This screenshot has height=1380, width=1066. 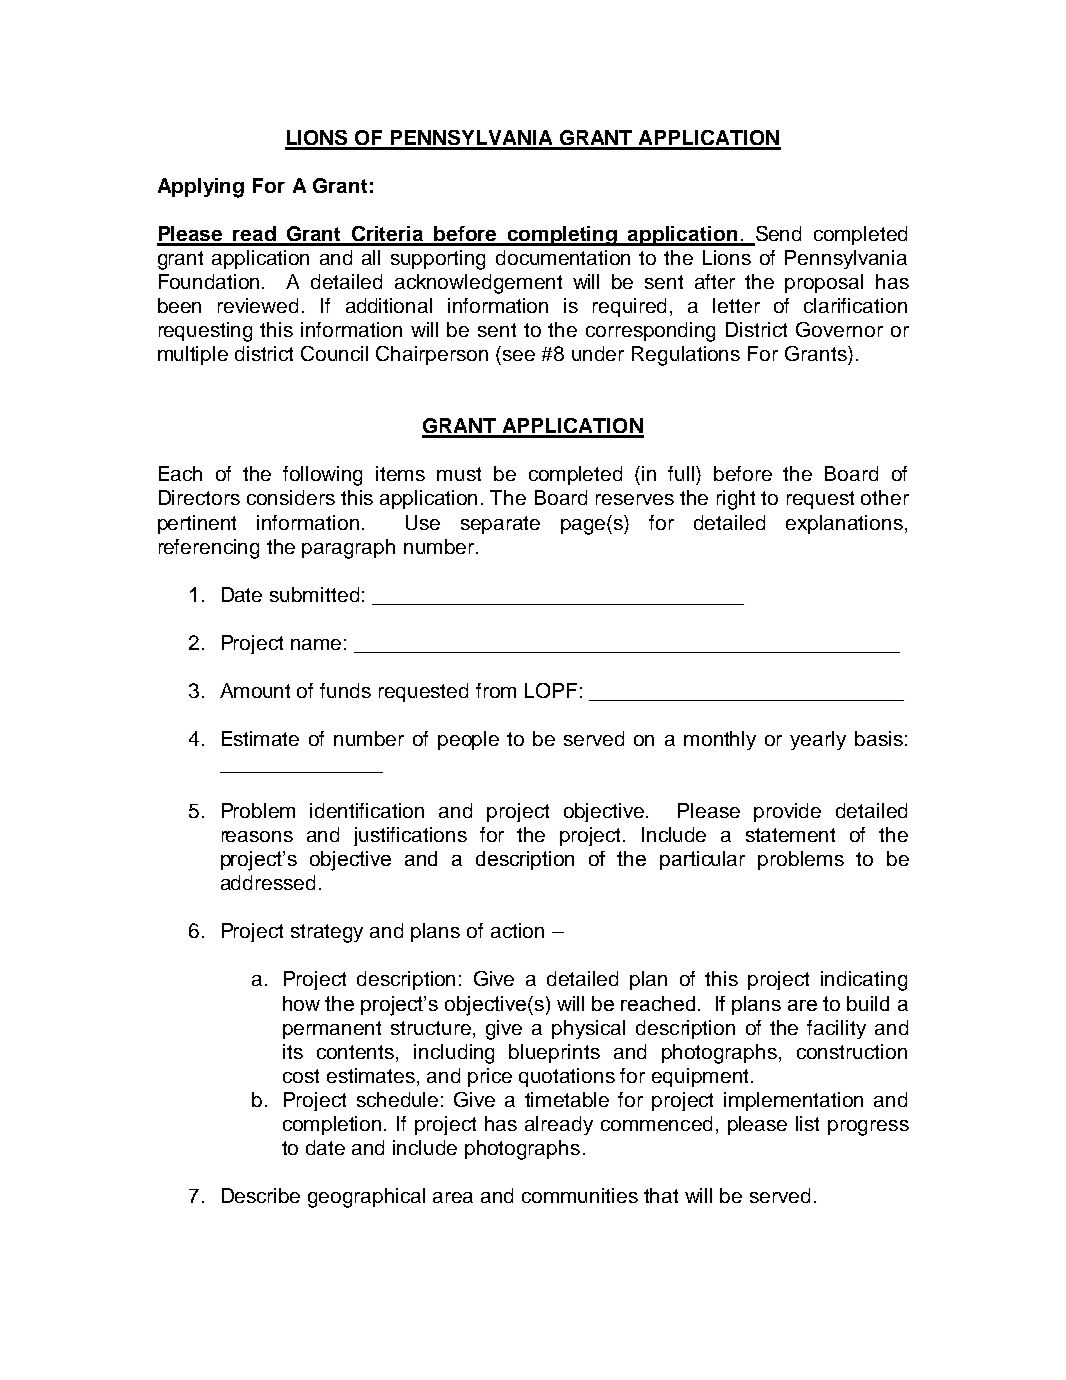 I want to click on indicating, so click(x=864, y=981).
